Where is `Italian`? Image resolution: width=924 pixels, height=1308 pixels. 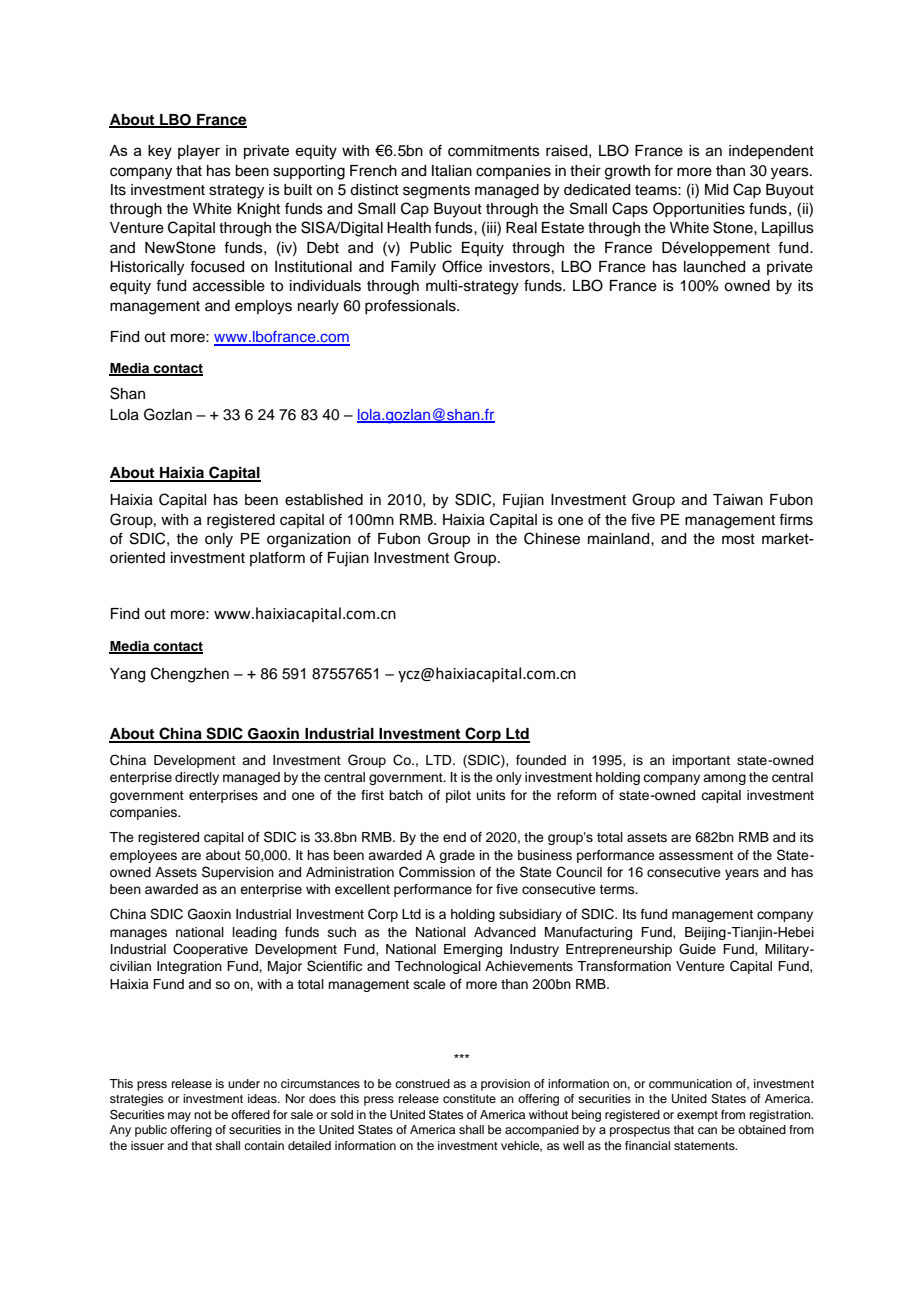 Italian is located at coordinates (452, 171).
